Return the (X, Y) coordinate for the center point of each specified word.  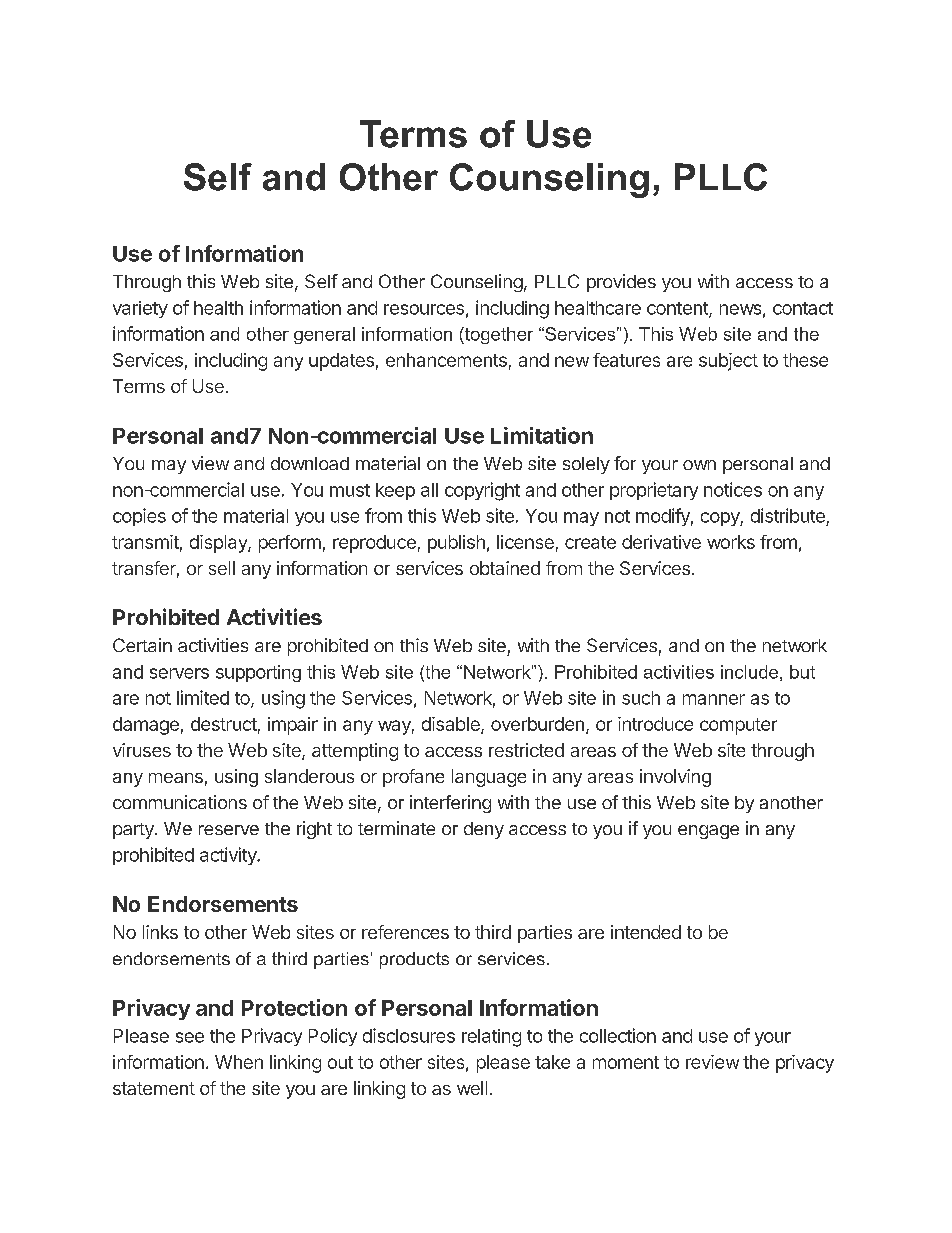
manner (714, 699)
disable (452, 725)
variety (140, 309)
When (239, 1062)
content (678, 309)
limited (203, 697)
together (498, 335)
